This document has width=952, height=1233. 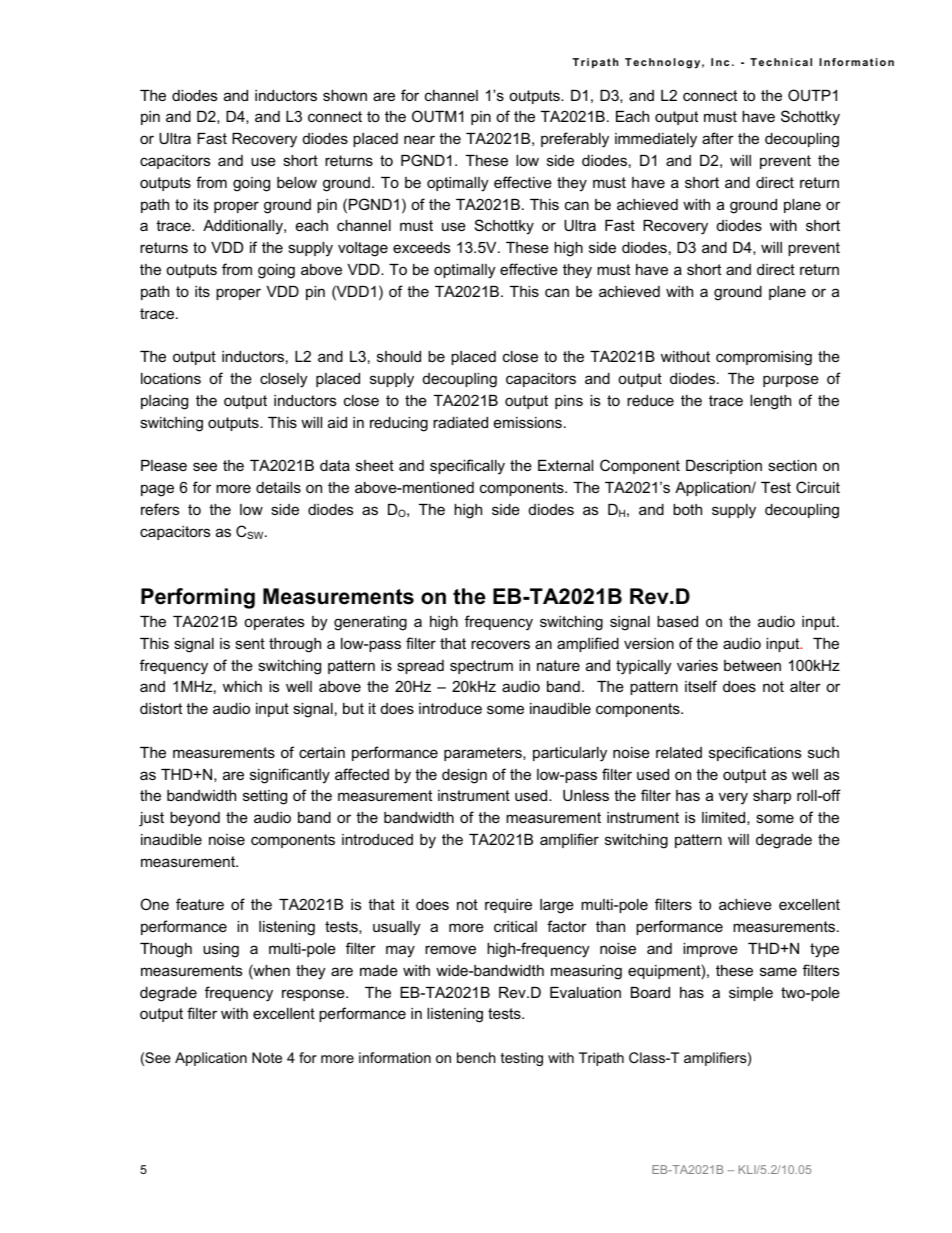 What do you see at coordinates (399, 356) in the document?
I see `should` at bounding box center [399, 356].
